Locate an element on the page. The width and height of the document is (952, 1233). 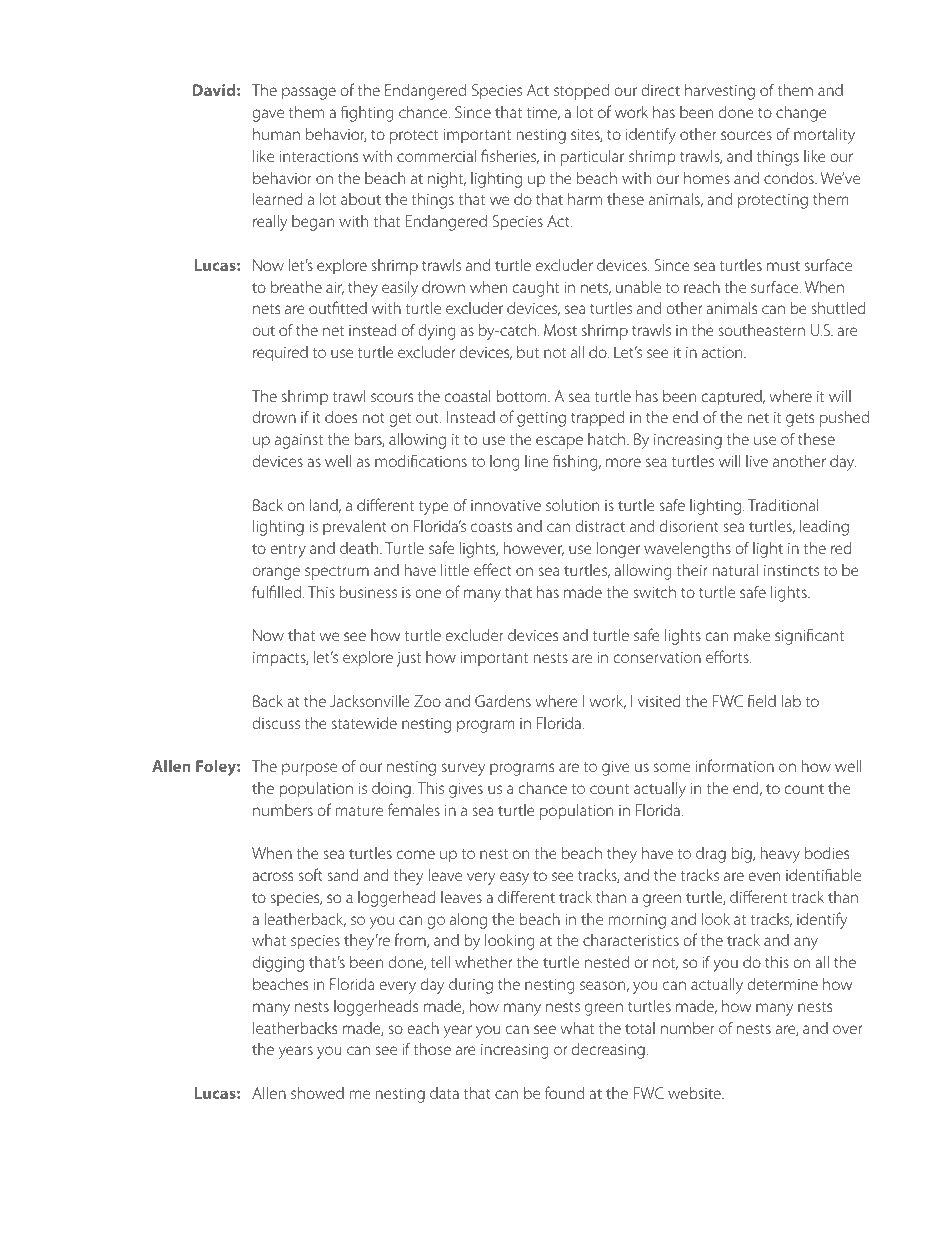
however is located at coordinates (534, 549).
